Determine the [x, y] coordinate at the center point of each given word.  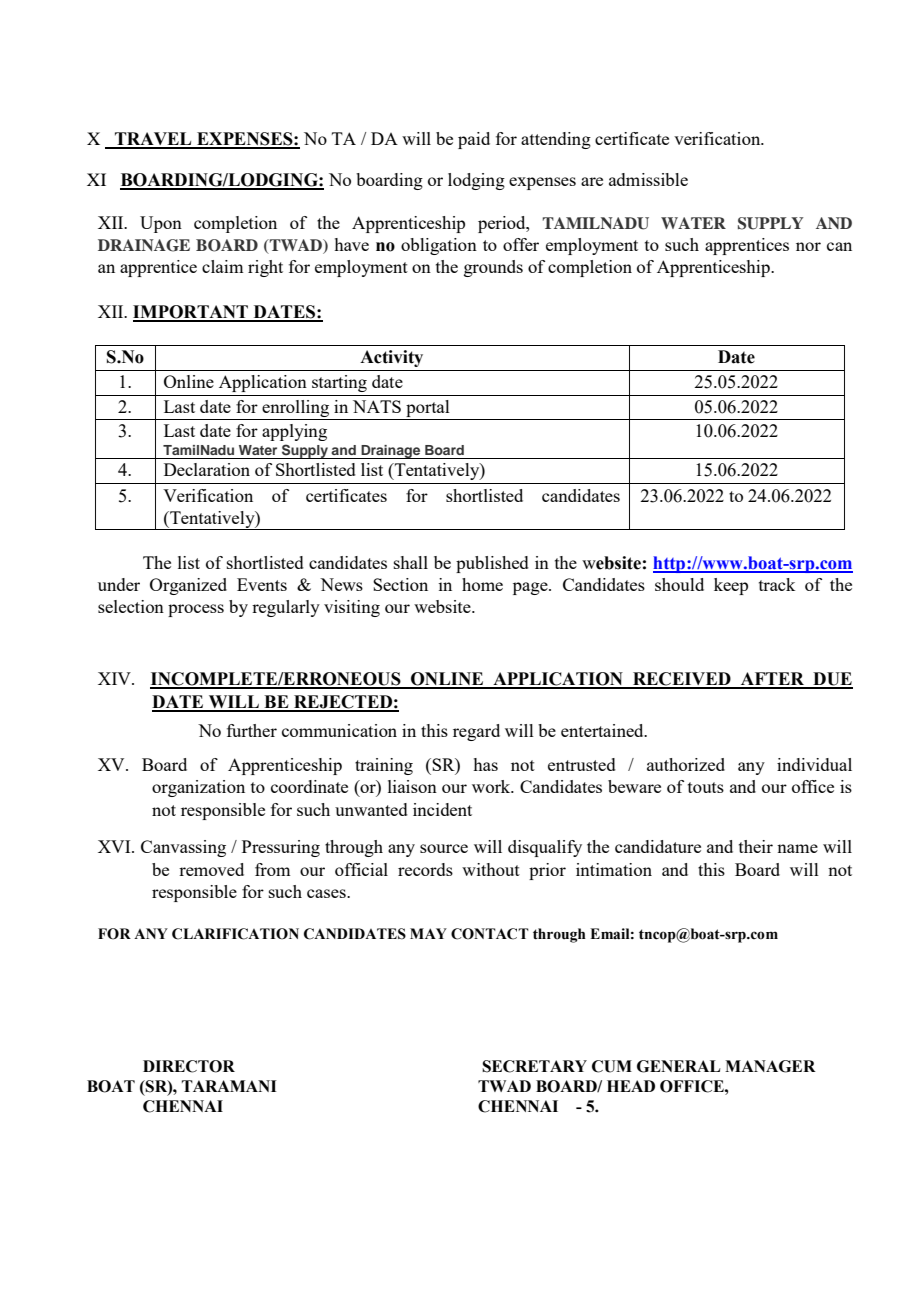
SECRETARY [534, 1066]
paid [474, 140]
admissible [648, 179]
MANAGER [770, 1066]
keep [731, 586]
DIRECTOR [189, 1066]
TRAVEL [153, 140]
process [196, 610]
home [482, 584]
